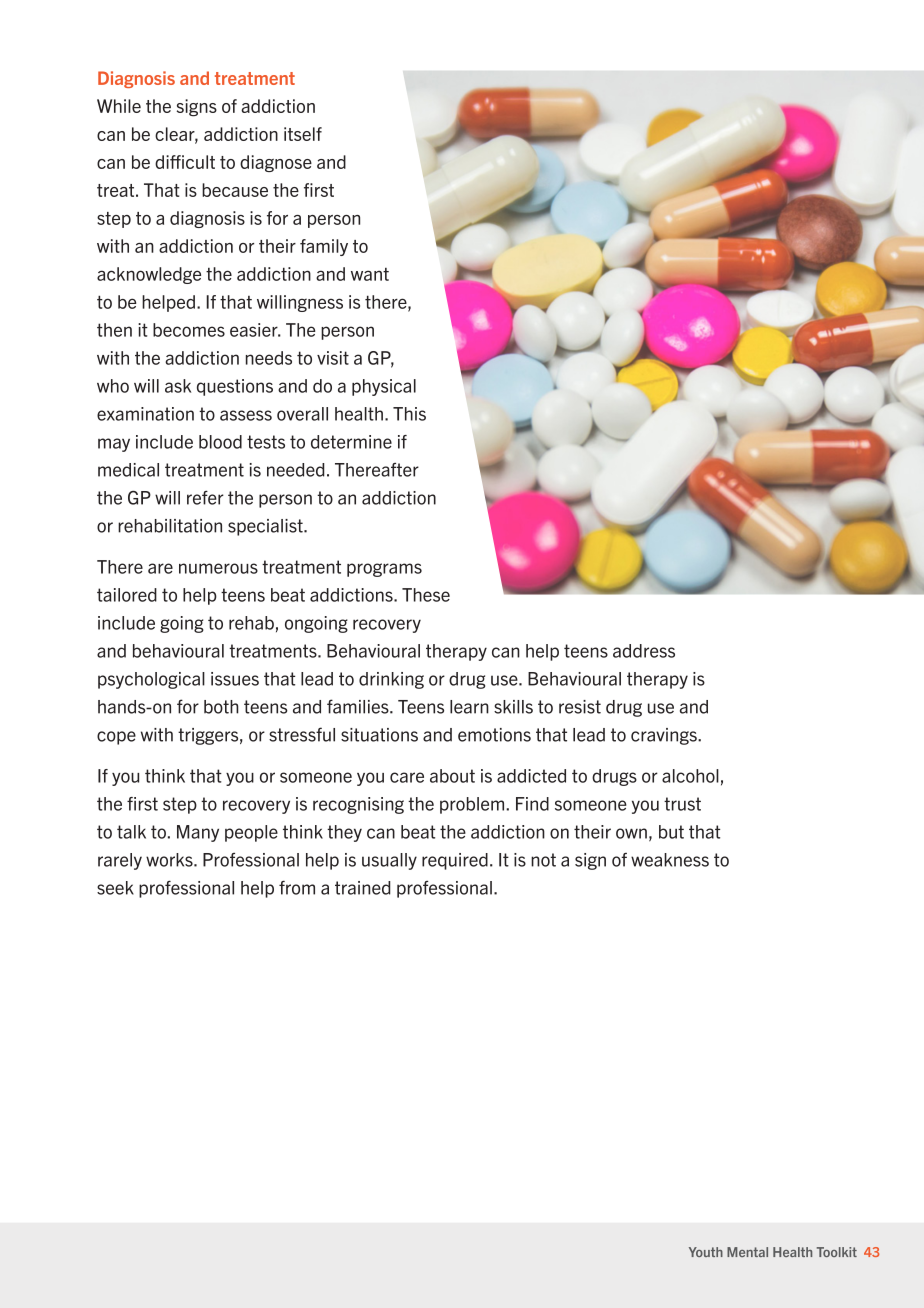 The image size is (924, 1308). Describe the element at coordinates (235, 679) in the page. I see `issues` at that location.
